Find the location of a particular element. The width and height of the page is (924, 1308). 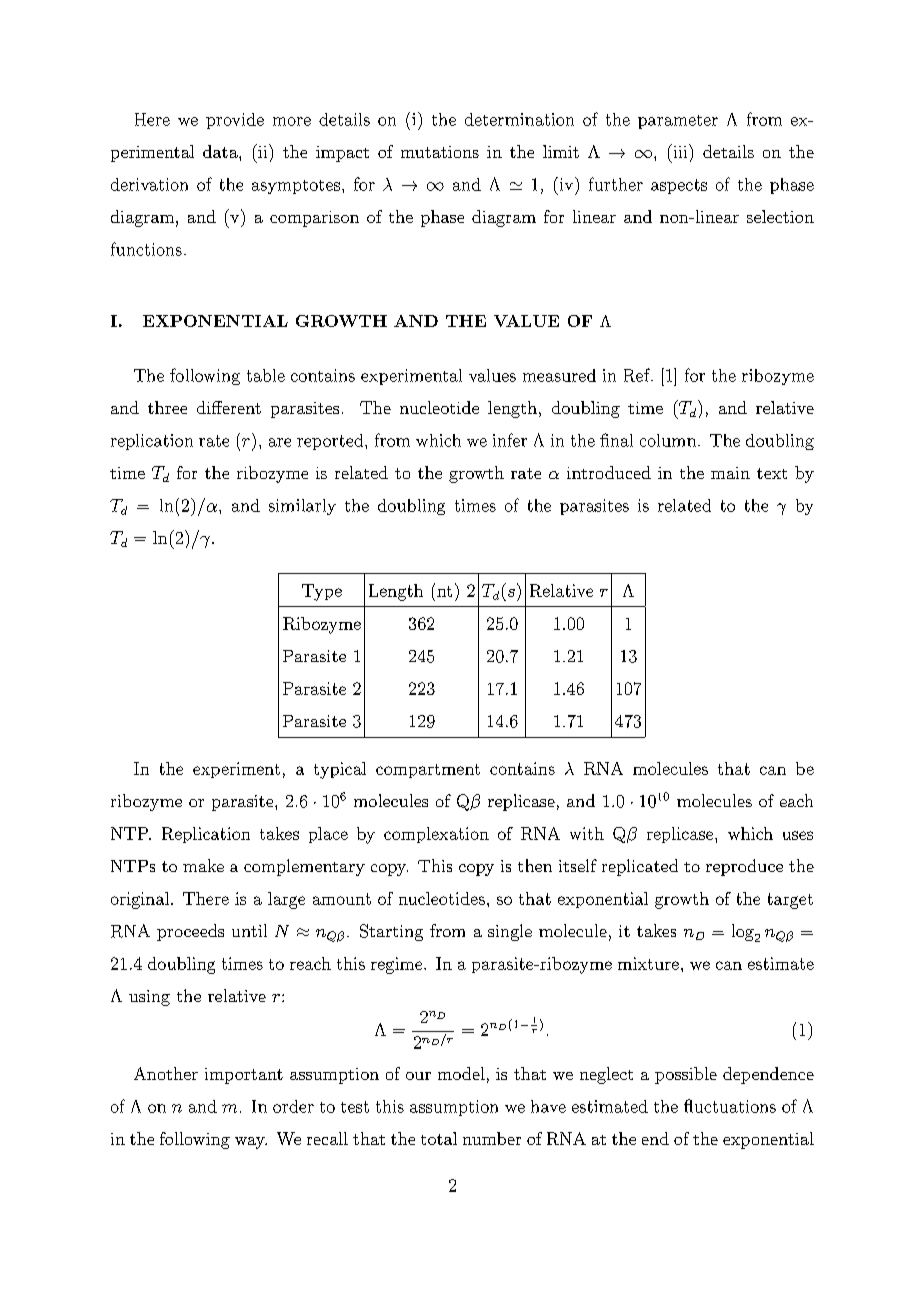

iii is located at coordinates (680, 151).
